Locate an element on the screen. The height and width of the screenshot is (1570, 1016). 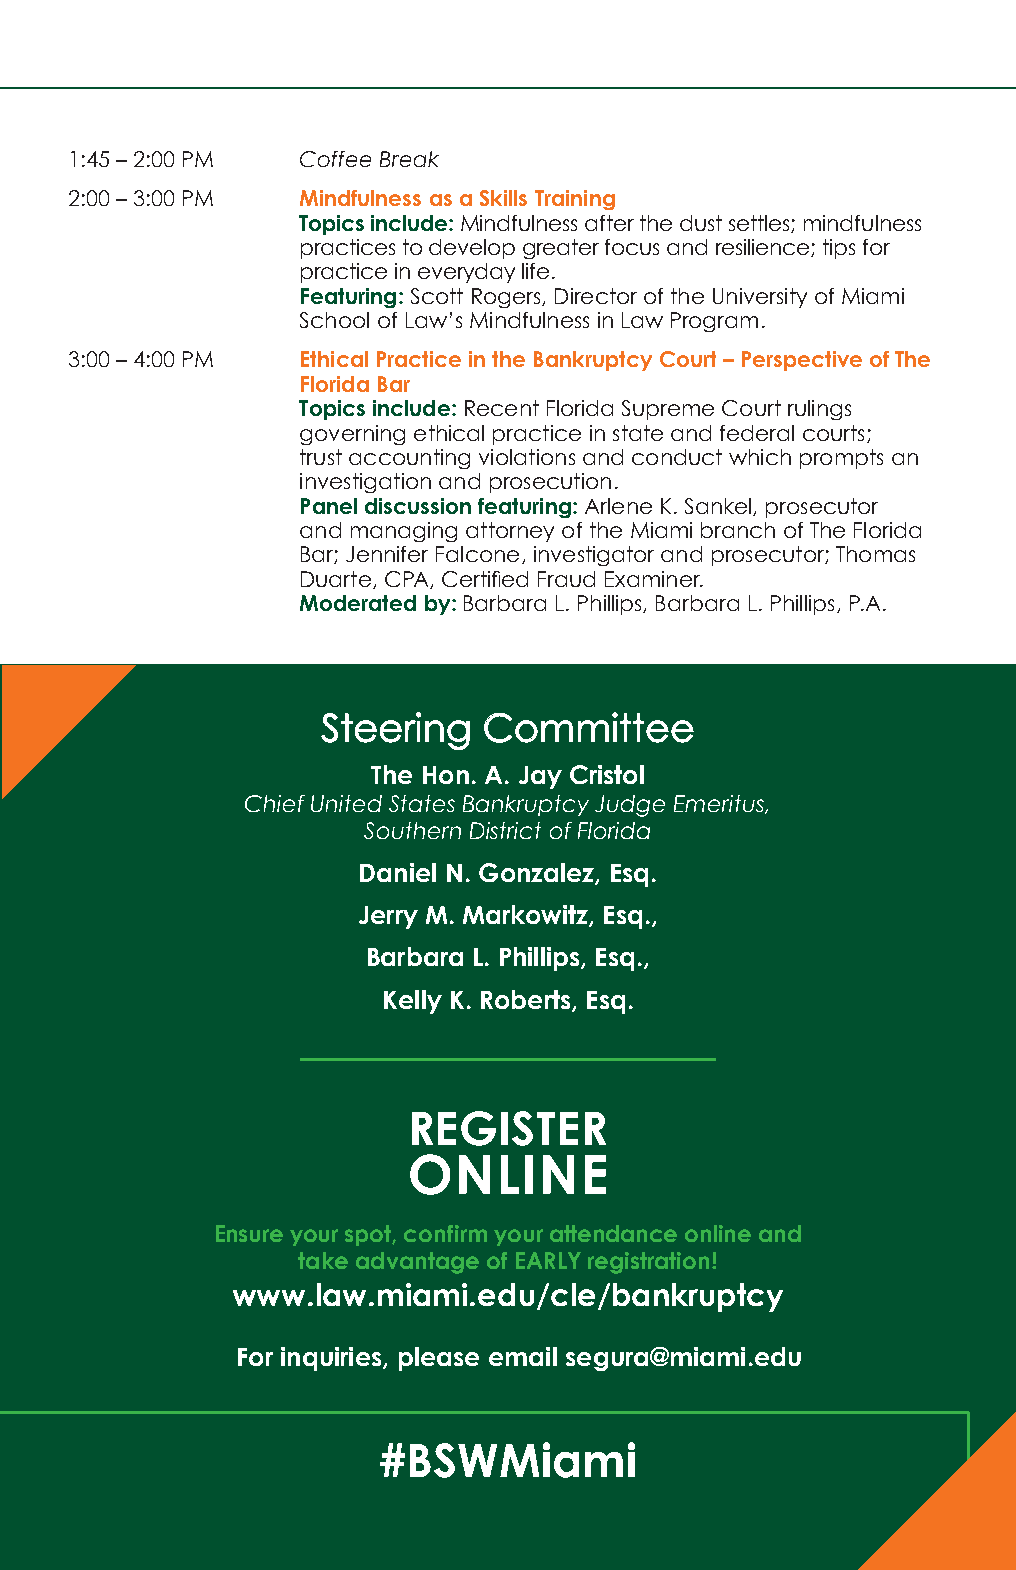
District is located at coordinates (505, 830).
